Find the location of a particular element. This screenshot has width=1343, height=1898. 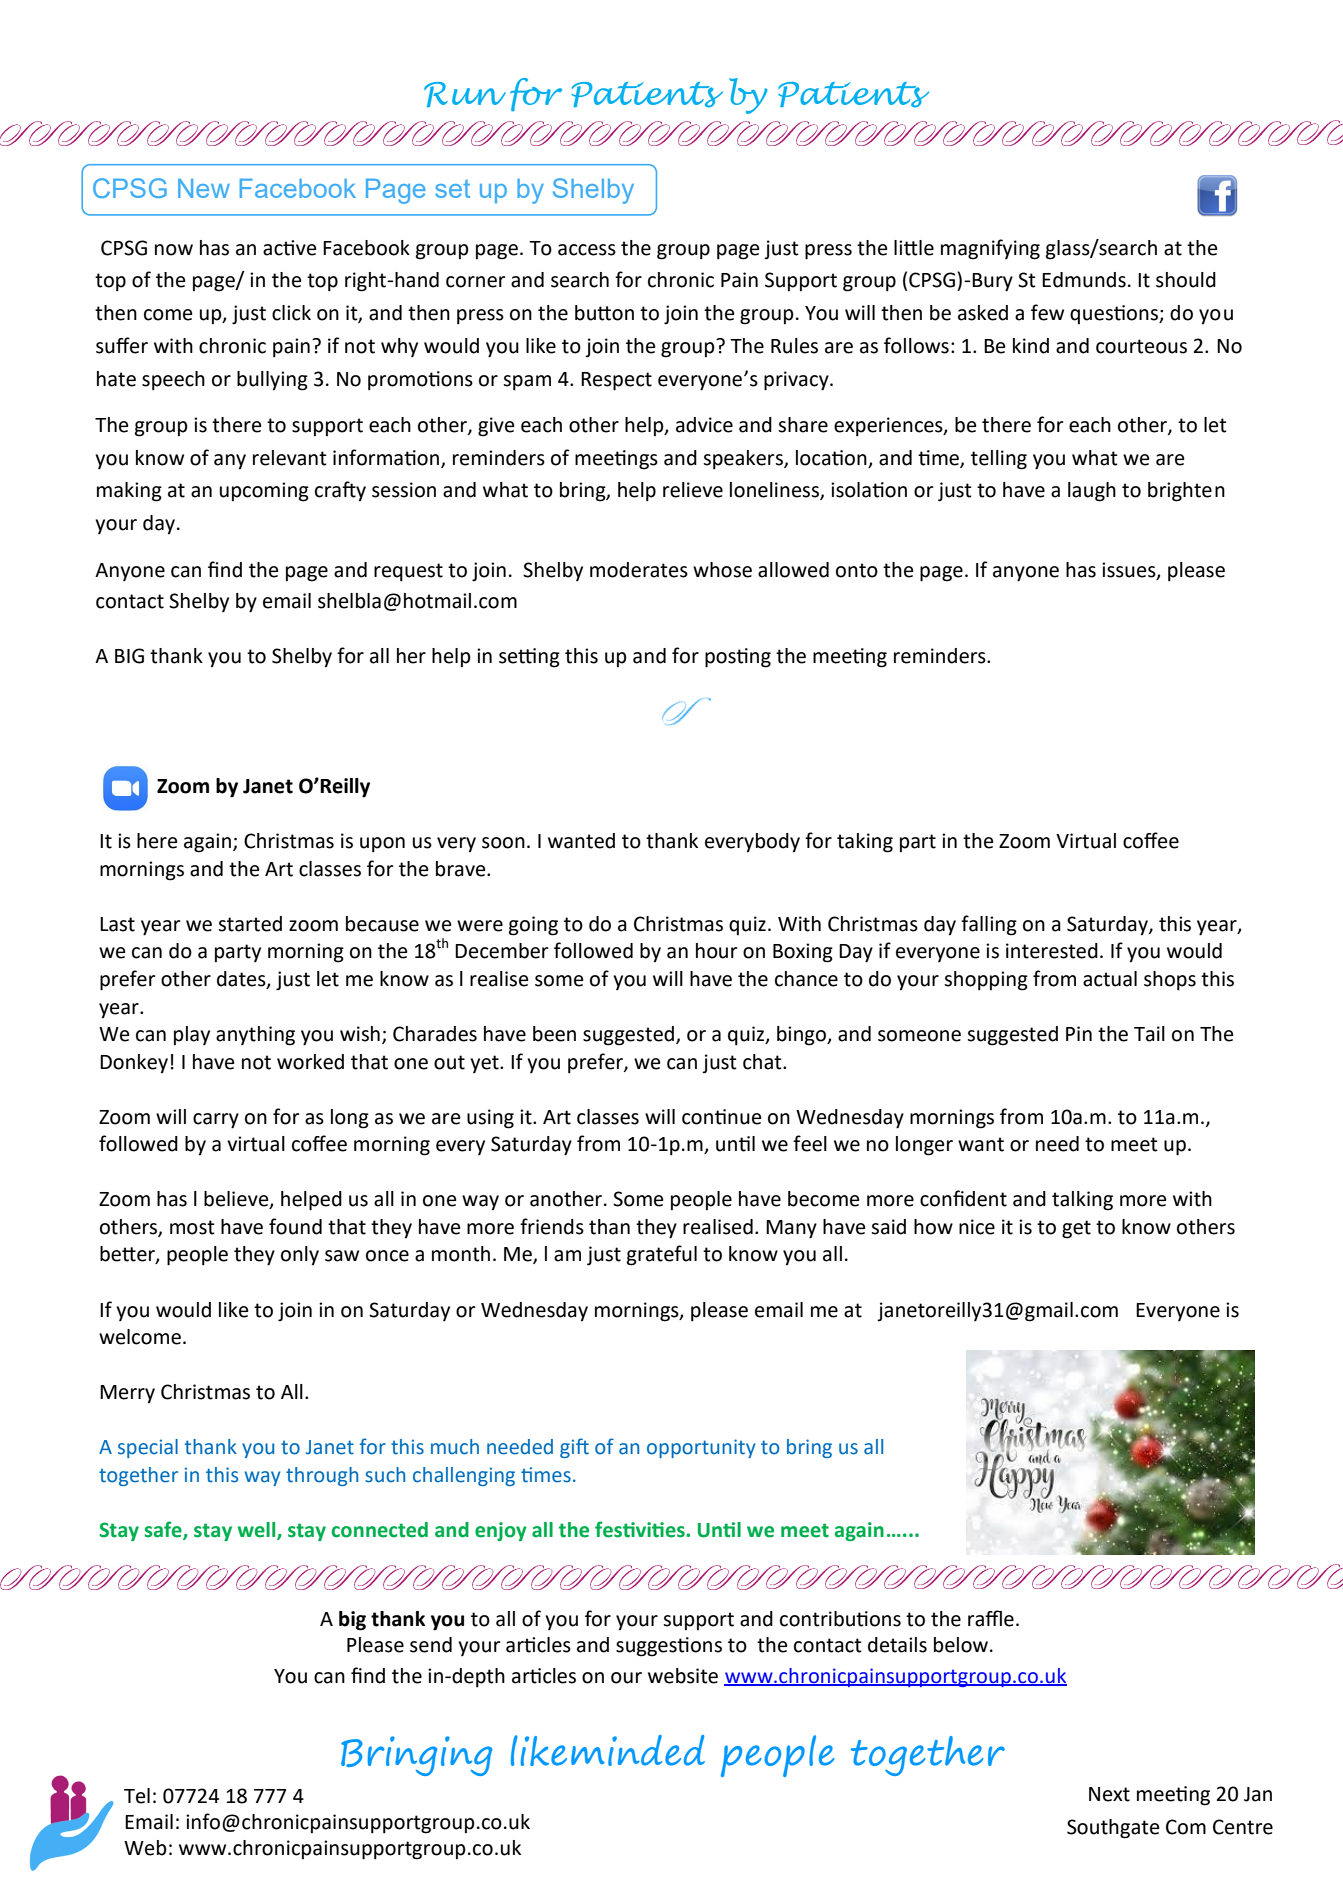

send is located at coordinates (431, 1645).
